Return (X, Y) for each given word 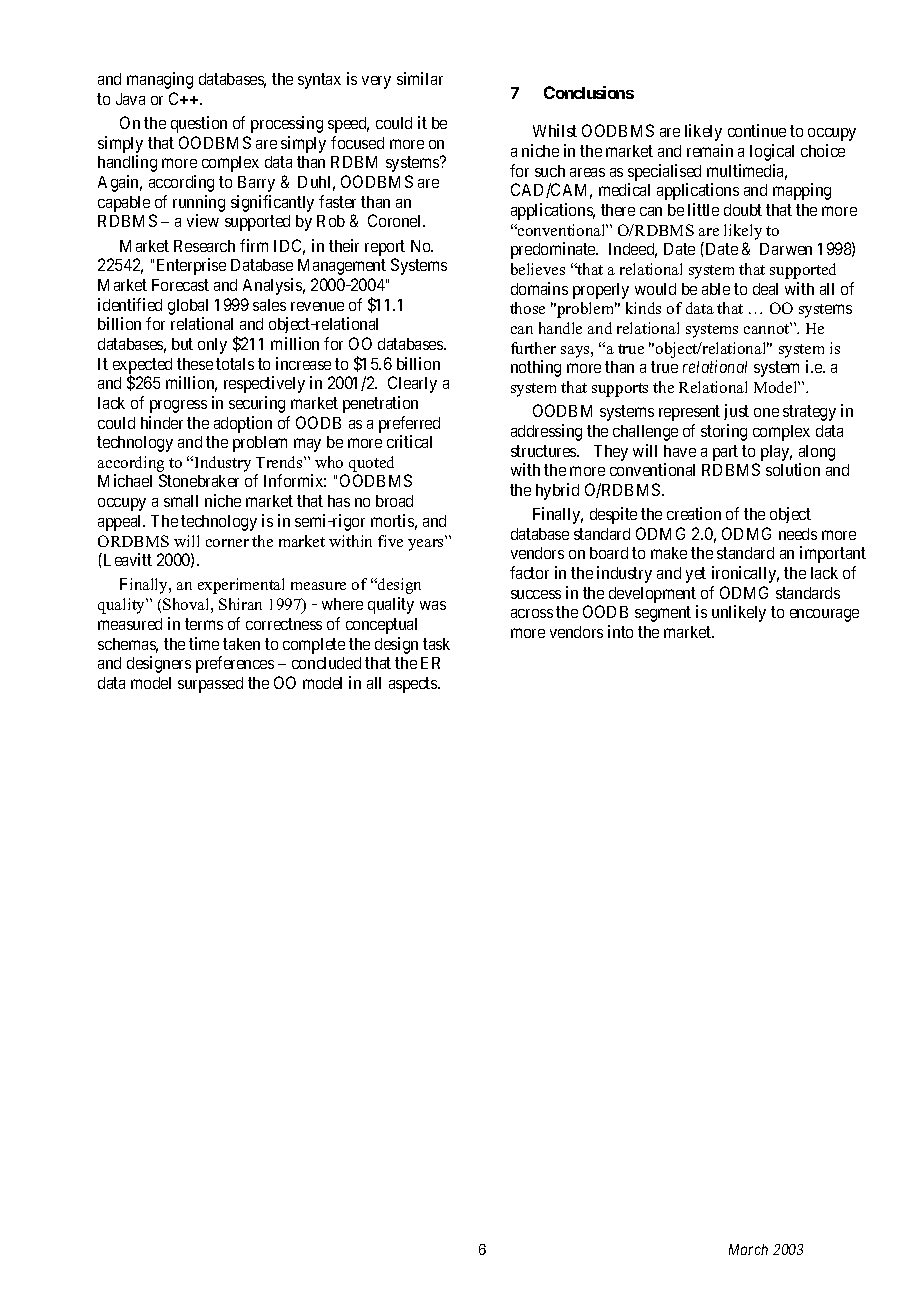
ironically (745, 574)
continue (757, 130)
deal (765, 289)
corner (227, 543)
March (748, 1249)
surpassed (210, 685)
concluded (326, 663)
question (199, 124)
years (425, 545)
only (212, 346)
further (533, 348)
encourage (824, 615)
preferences (235, 664)
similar (420, 78)
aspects (414, 685)
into (620, 631)
